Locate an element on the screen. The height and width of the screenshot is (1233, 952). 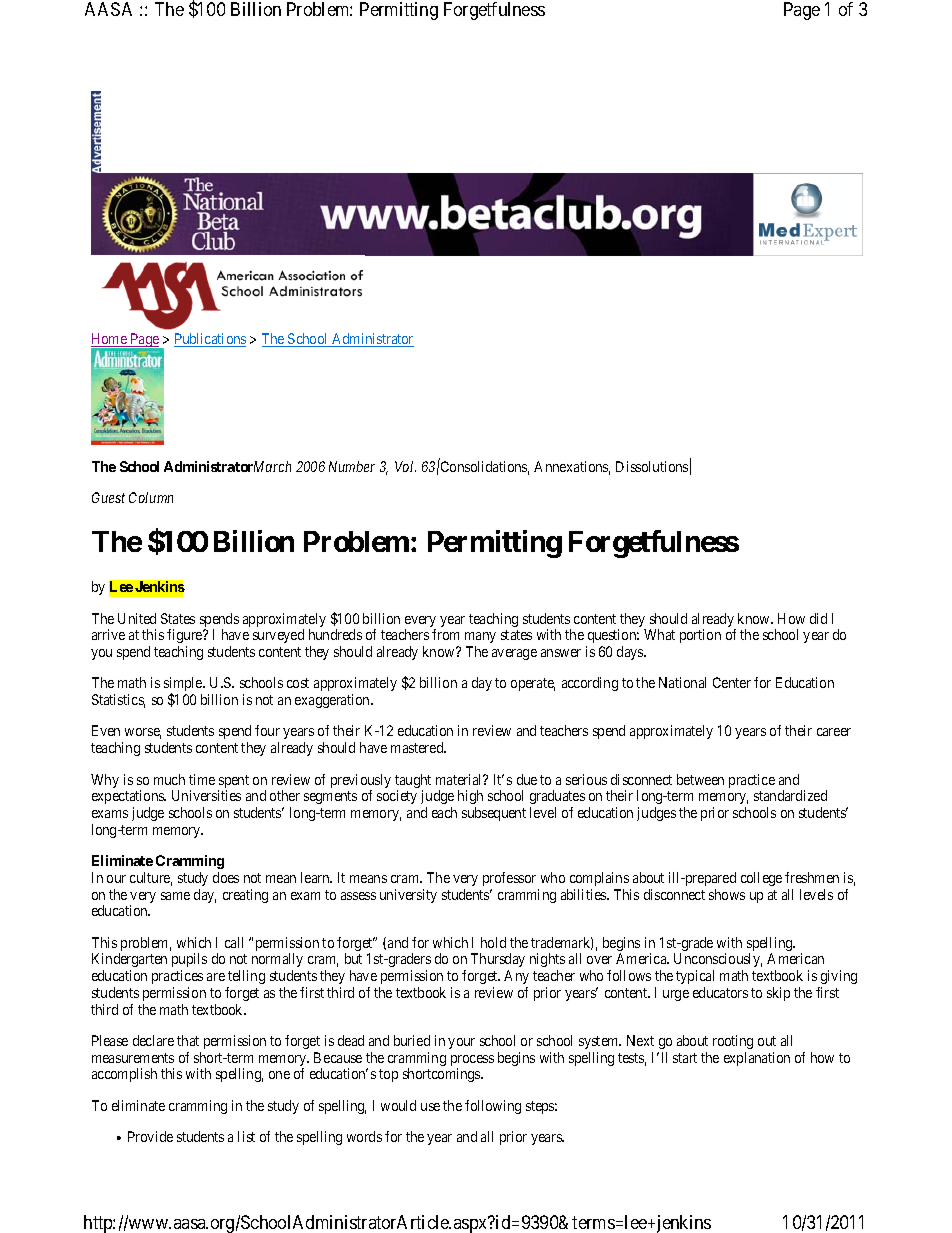
explanation is located at coordinates (757, 1059).
